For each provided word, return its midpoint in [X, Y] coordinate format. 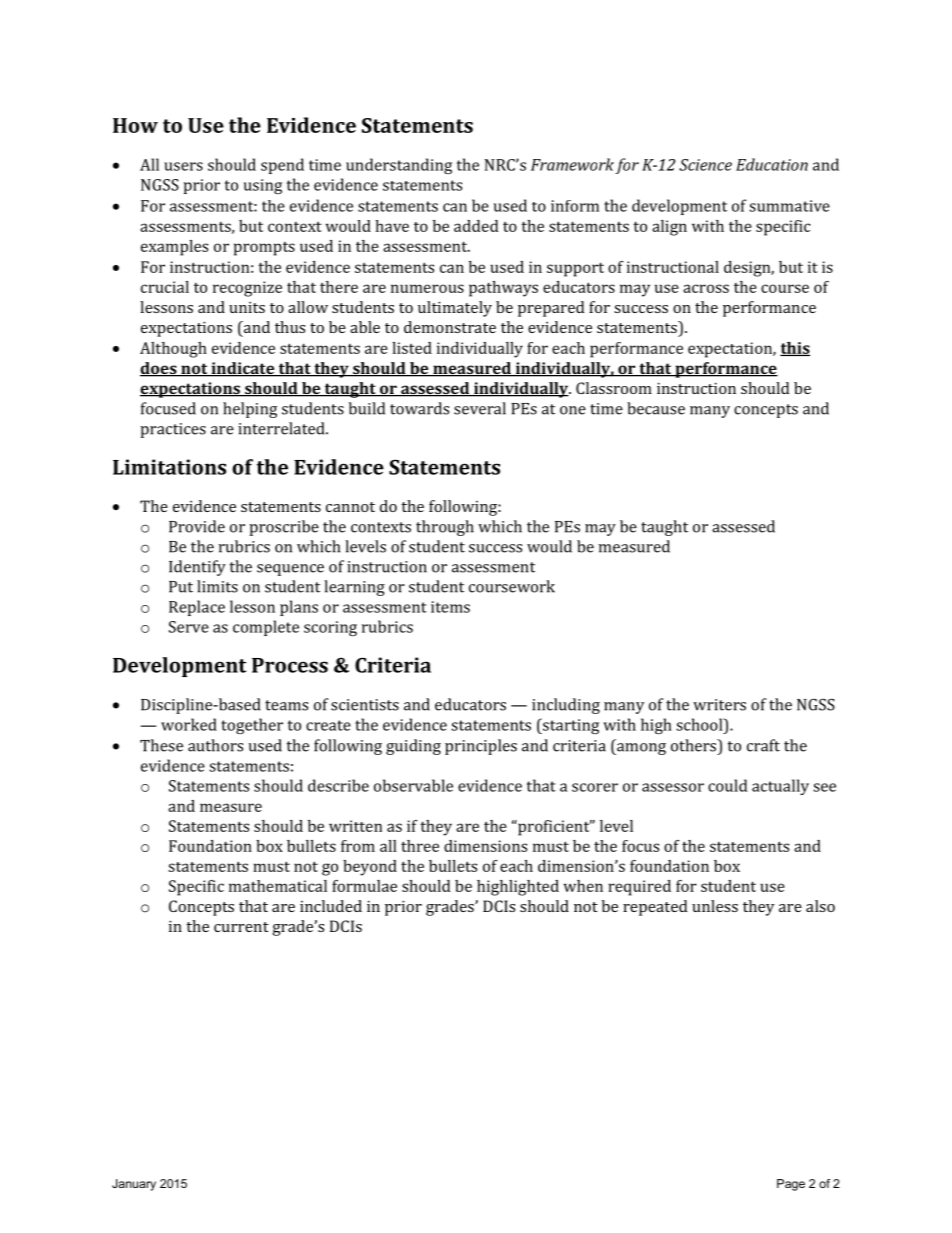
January [134, 1185]
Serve [189, 627]
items [450, 607]
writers [719, 705]
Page [791, 1185]
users [183, 166]
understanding [399, 166]
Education [772, 164]
